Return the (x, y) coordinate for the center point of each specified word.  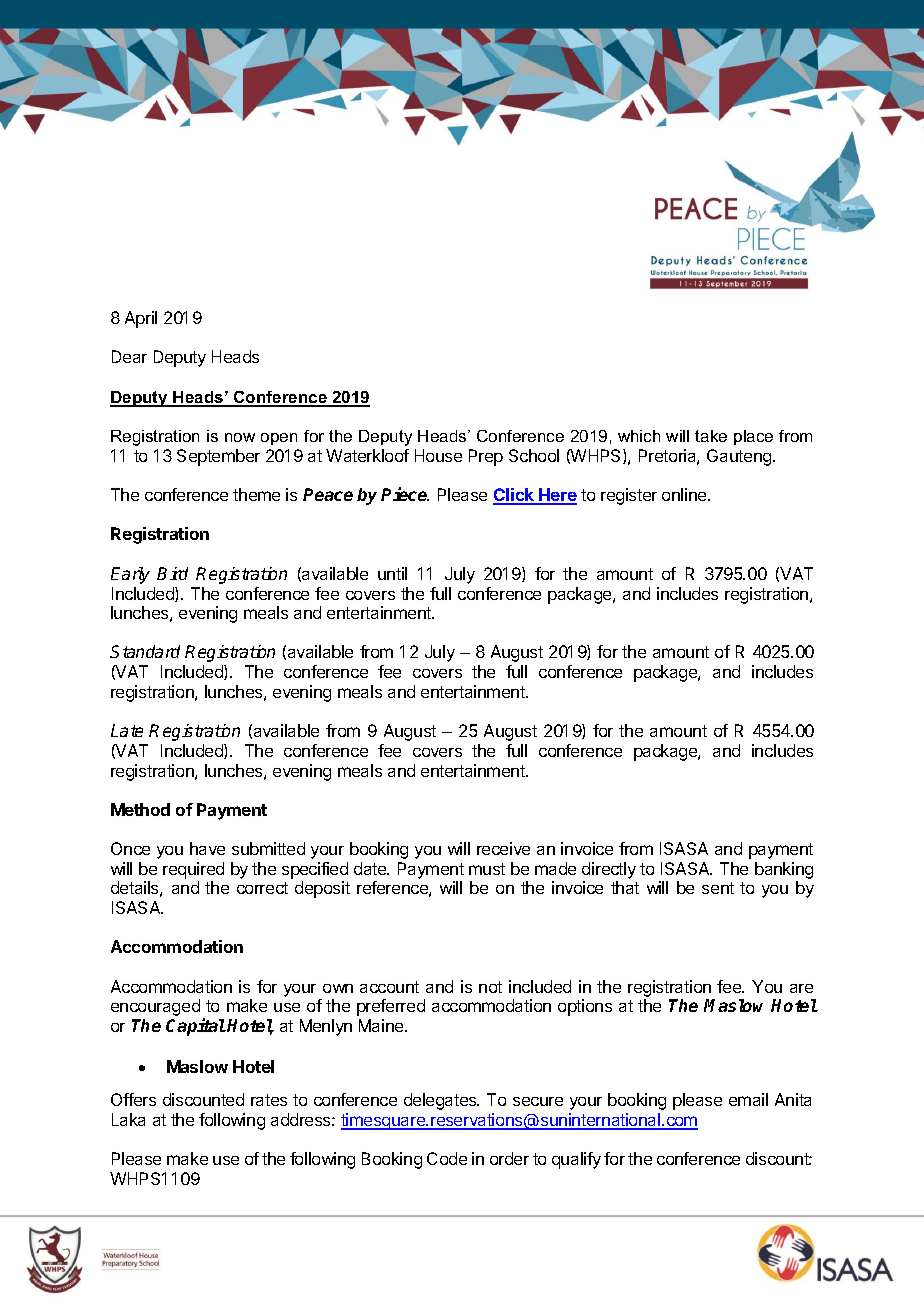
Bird (172, 573)
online (685, 494)
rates (269, 1100)
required (193, 870)
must (487, 869)
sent (718, 888)
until (392, 573)
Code (447, 1158)
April (141, 319)
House (438, 455)
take (711, 436)
